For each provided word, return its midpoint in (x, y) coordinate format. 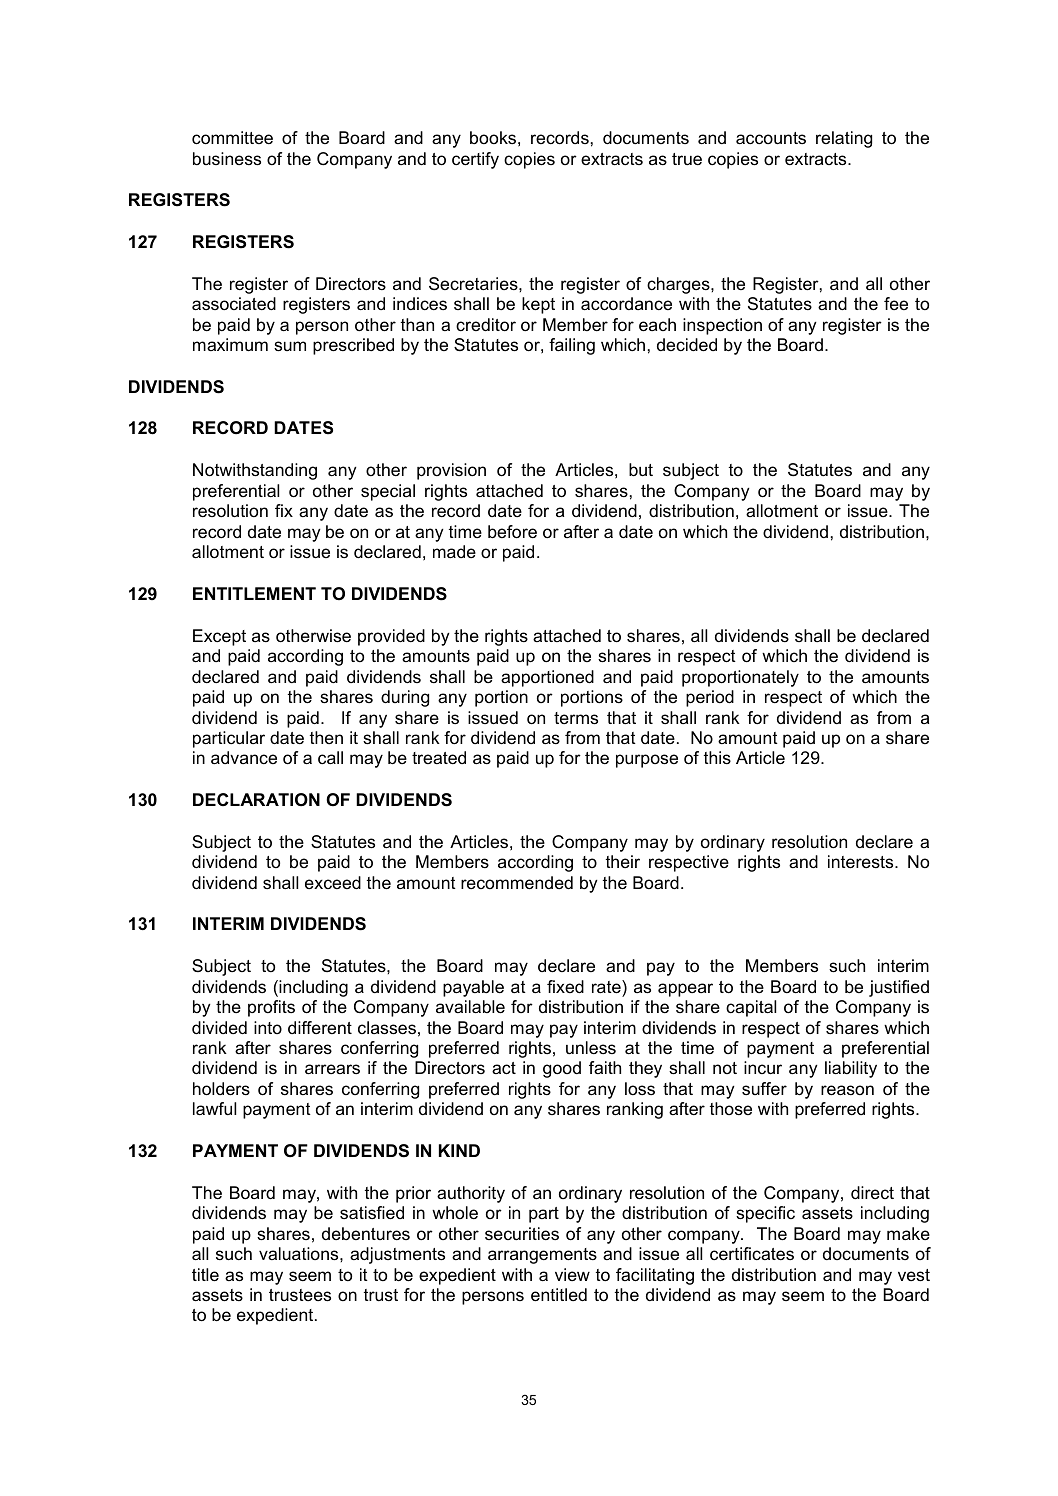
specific (765, 1214)
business (227, 159)
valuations (300, 1254)
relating (844, 139)
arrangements (542, 1256)
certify (475, 160)
